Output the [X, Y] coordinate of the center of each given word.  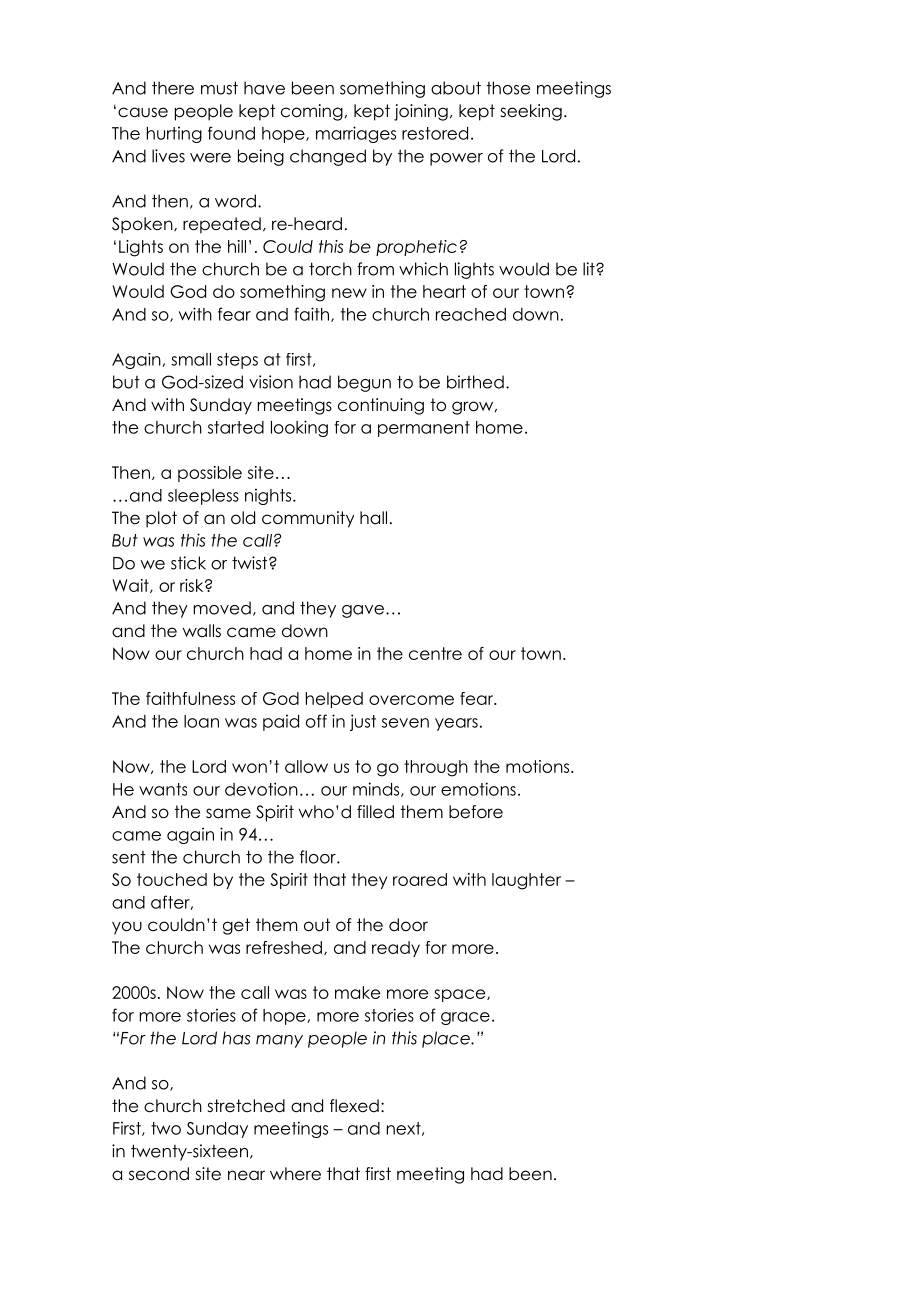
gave [363, 611]
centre [435, 653]
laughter [526, 881]
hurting [174, 134]
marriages [356, 134]
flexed [354, 1106]
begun [364, 383]
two [166, 1128]
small [191, 359]
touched [172, 879]
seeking [531, 112]
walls [202, 630]
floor [319, 857]
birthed [475, 382]
